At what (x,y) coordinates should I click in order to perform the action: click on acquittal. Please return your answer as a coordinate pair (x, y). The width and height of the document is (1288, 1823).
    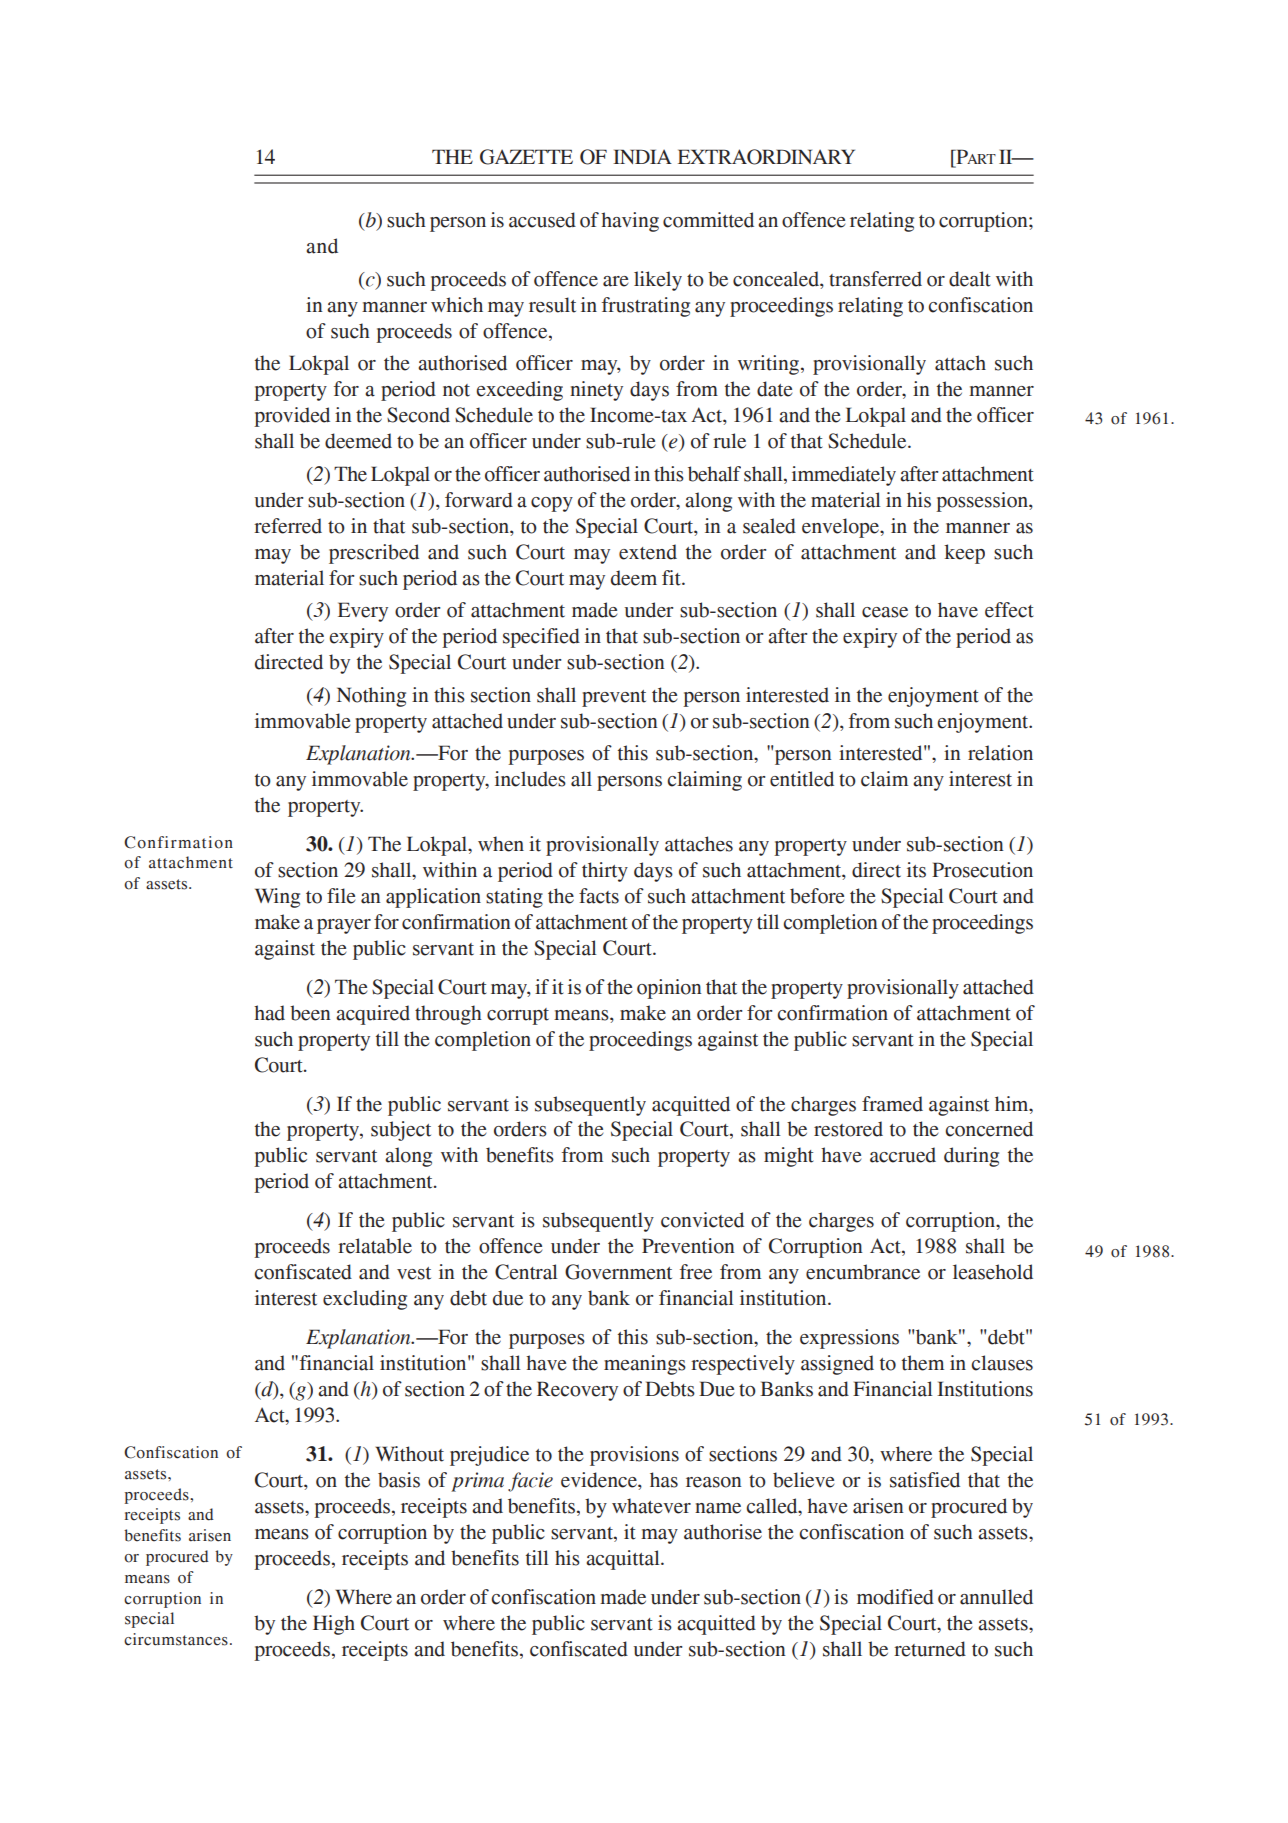
    Looking at the image, I should click on (624, 1560).
